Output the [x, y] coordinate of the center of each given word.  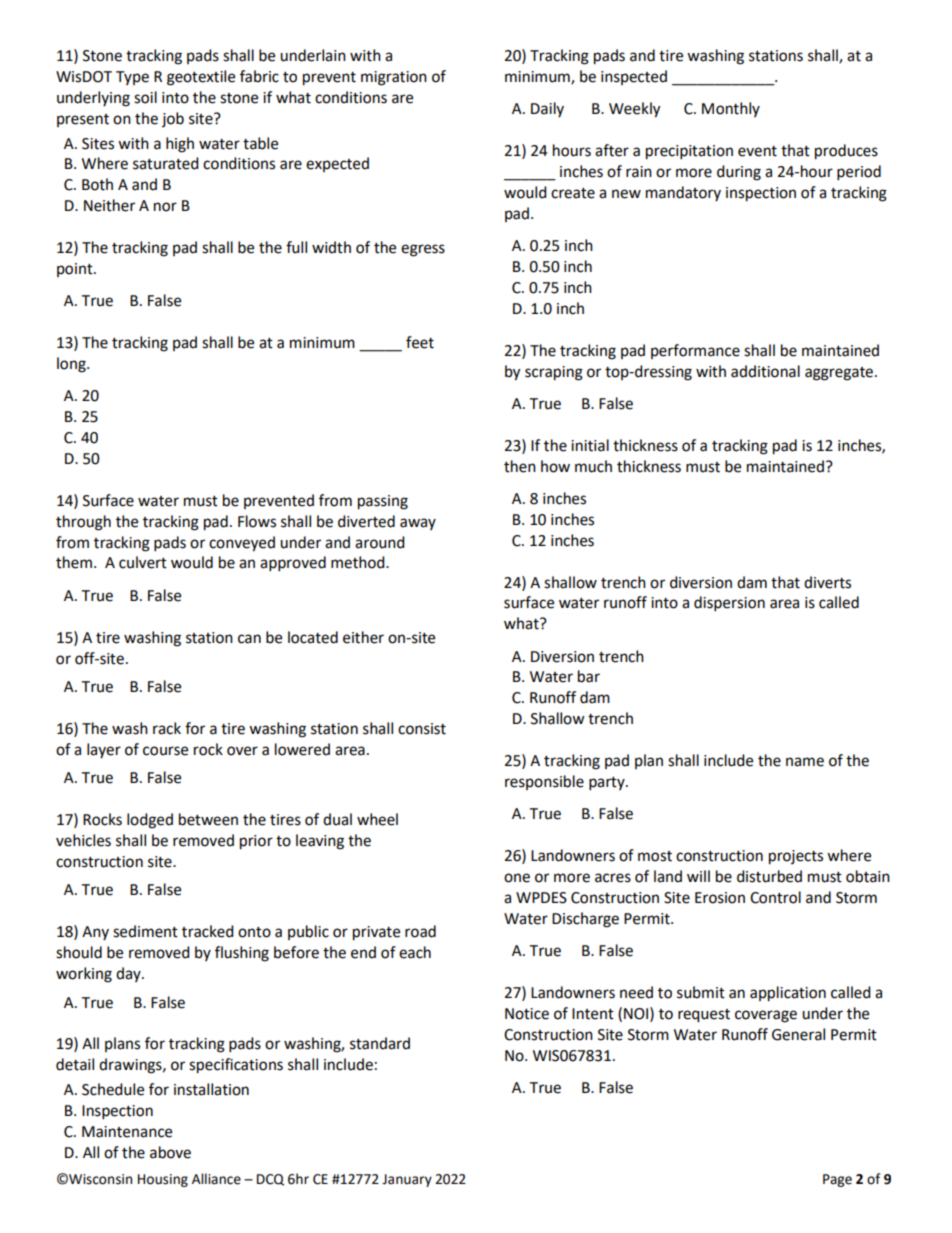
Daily [547, 109]
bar [589, 676]
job [173, 119]
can [249, 639]
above [170, 1152]
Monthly [731, 109]
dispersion [729, 604]
